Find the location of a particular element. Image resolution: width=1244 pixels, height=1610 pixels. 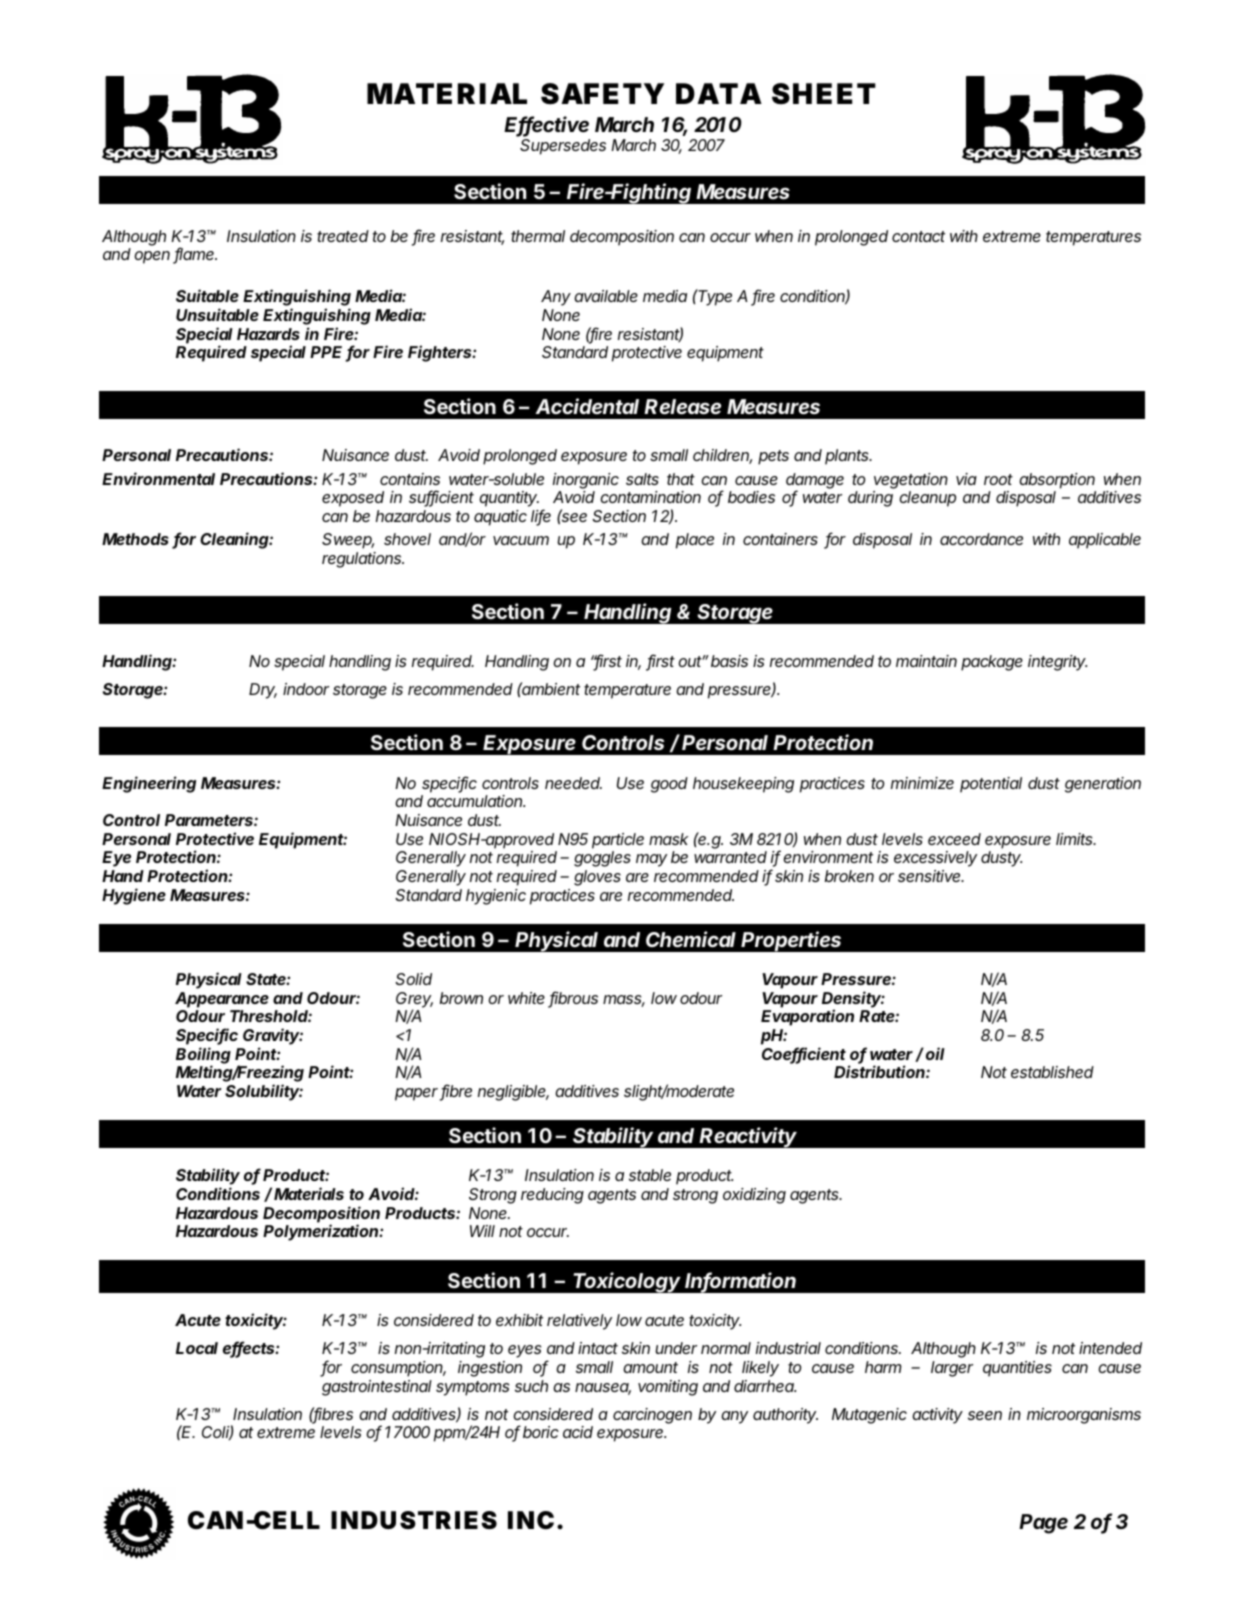

place is located at coordinates (695, 541).
